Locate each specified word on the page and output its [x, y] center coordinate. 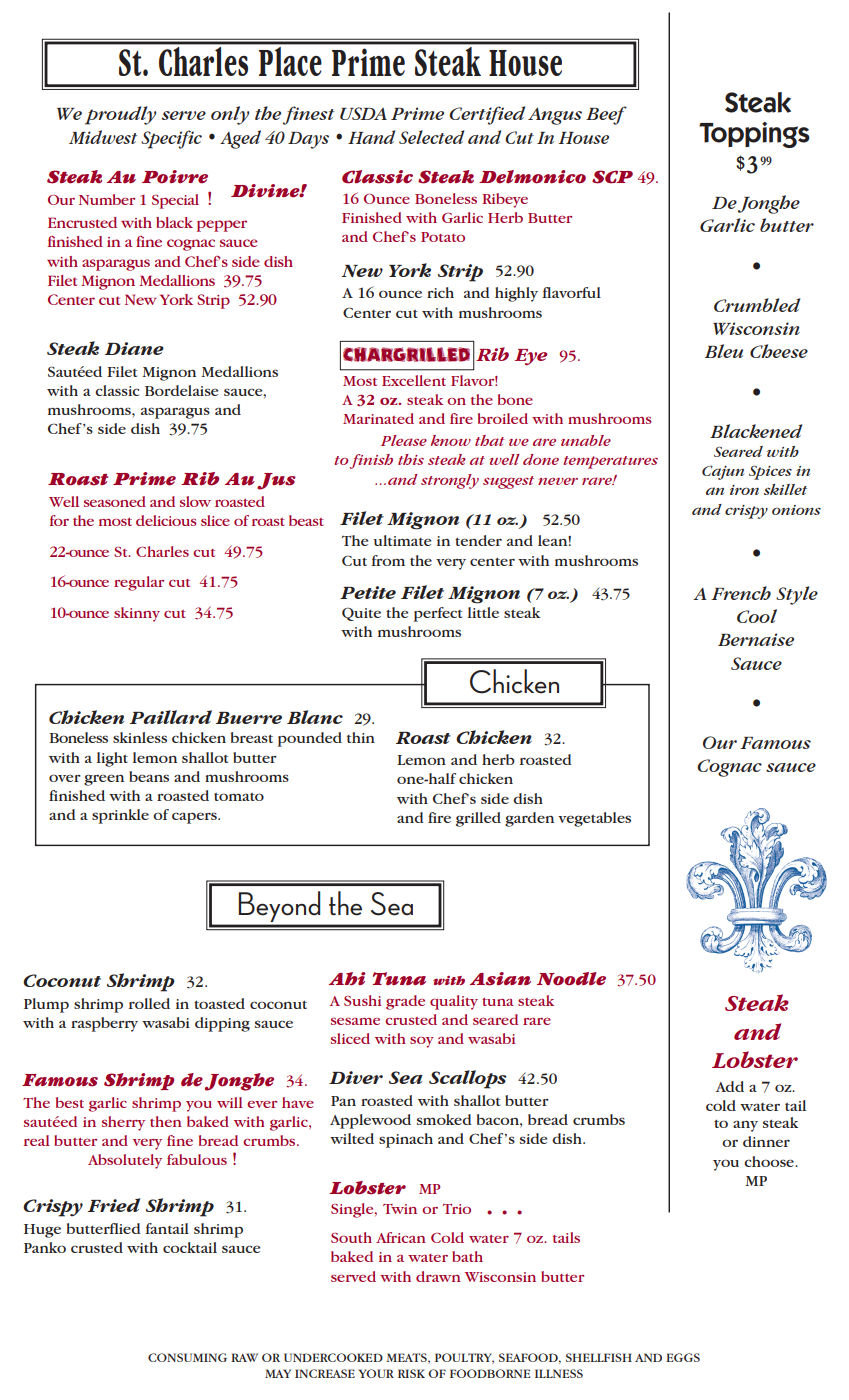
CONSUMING [187, 1357]
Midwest [103, 137]
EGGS [683, 1357]
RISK [411, 1373]
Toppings [754, 135]
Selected [431, 137]
